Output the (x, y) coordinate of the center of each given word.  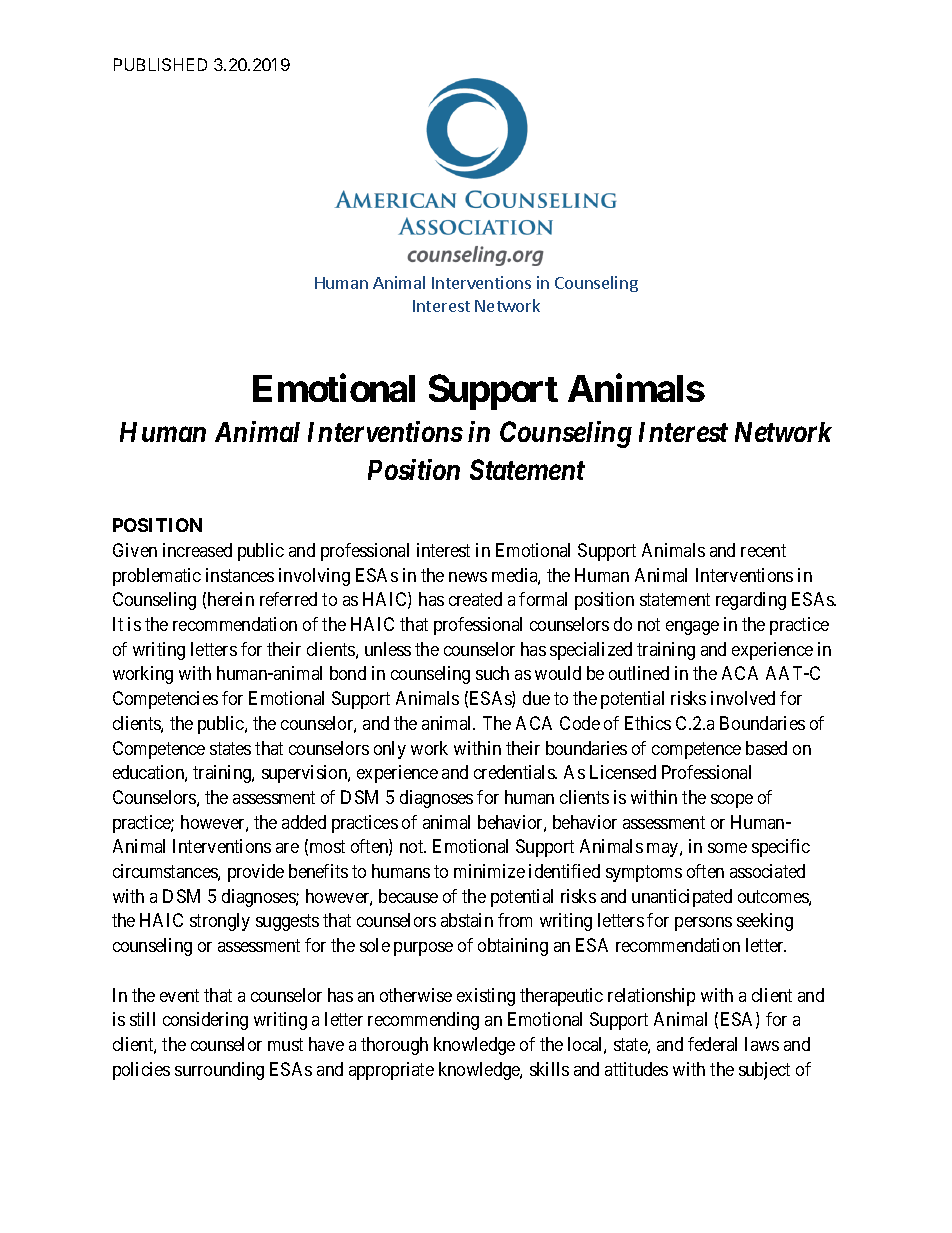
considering (205, 1021)
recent (763, 550)
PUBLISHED (160, 64)
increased (197, 550)
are (287, 848)
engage (692, 628)
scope (732, 801)
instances (240, 575)
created (475, 599)
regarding (751, 601)
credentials (515, 772)
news (468, 577)
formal (543, 599)
